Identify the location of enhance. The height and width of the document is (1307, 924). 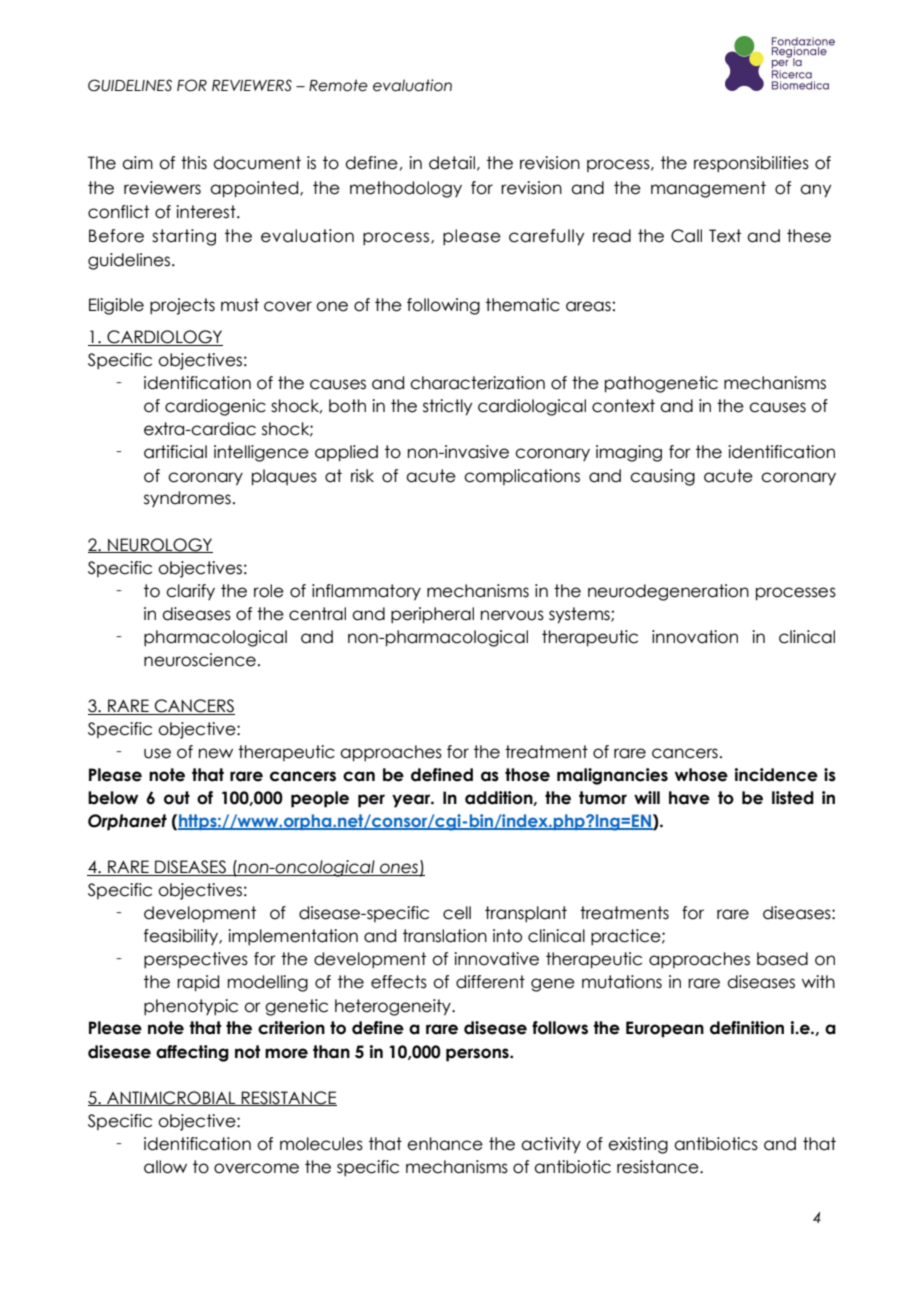
(445, 1144).
